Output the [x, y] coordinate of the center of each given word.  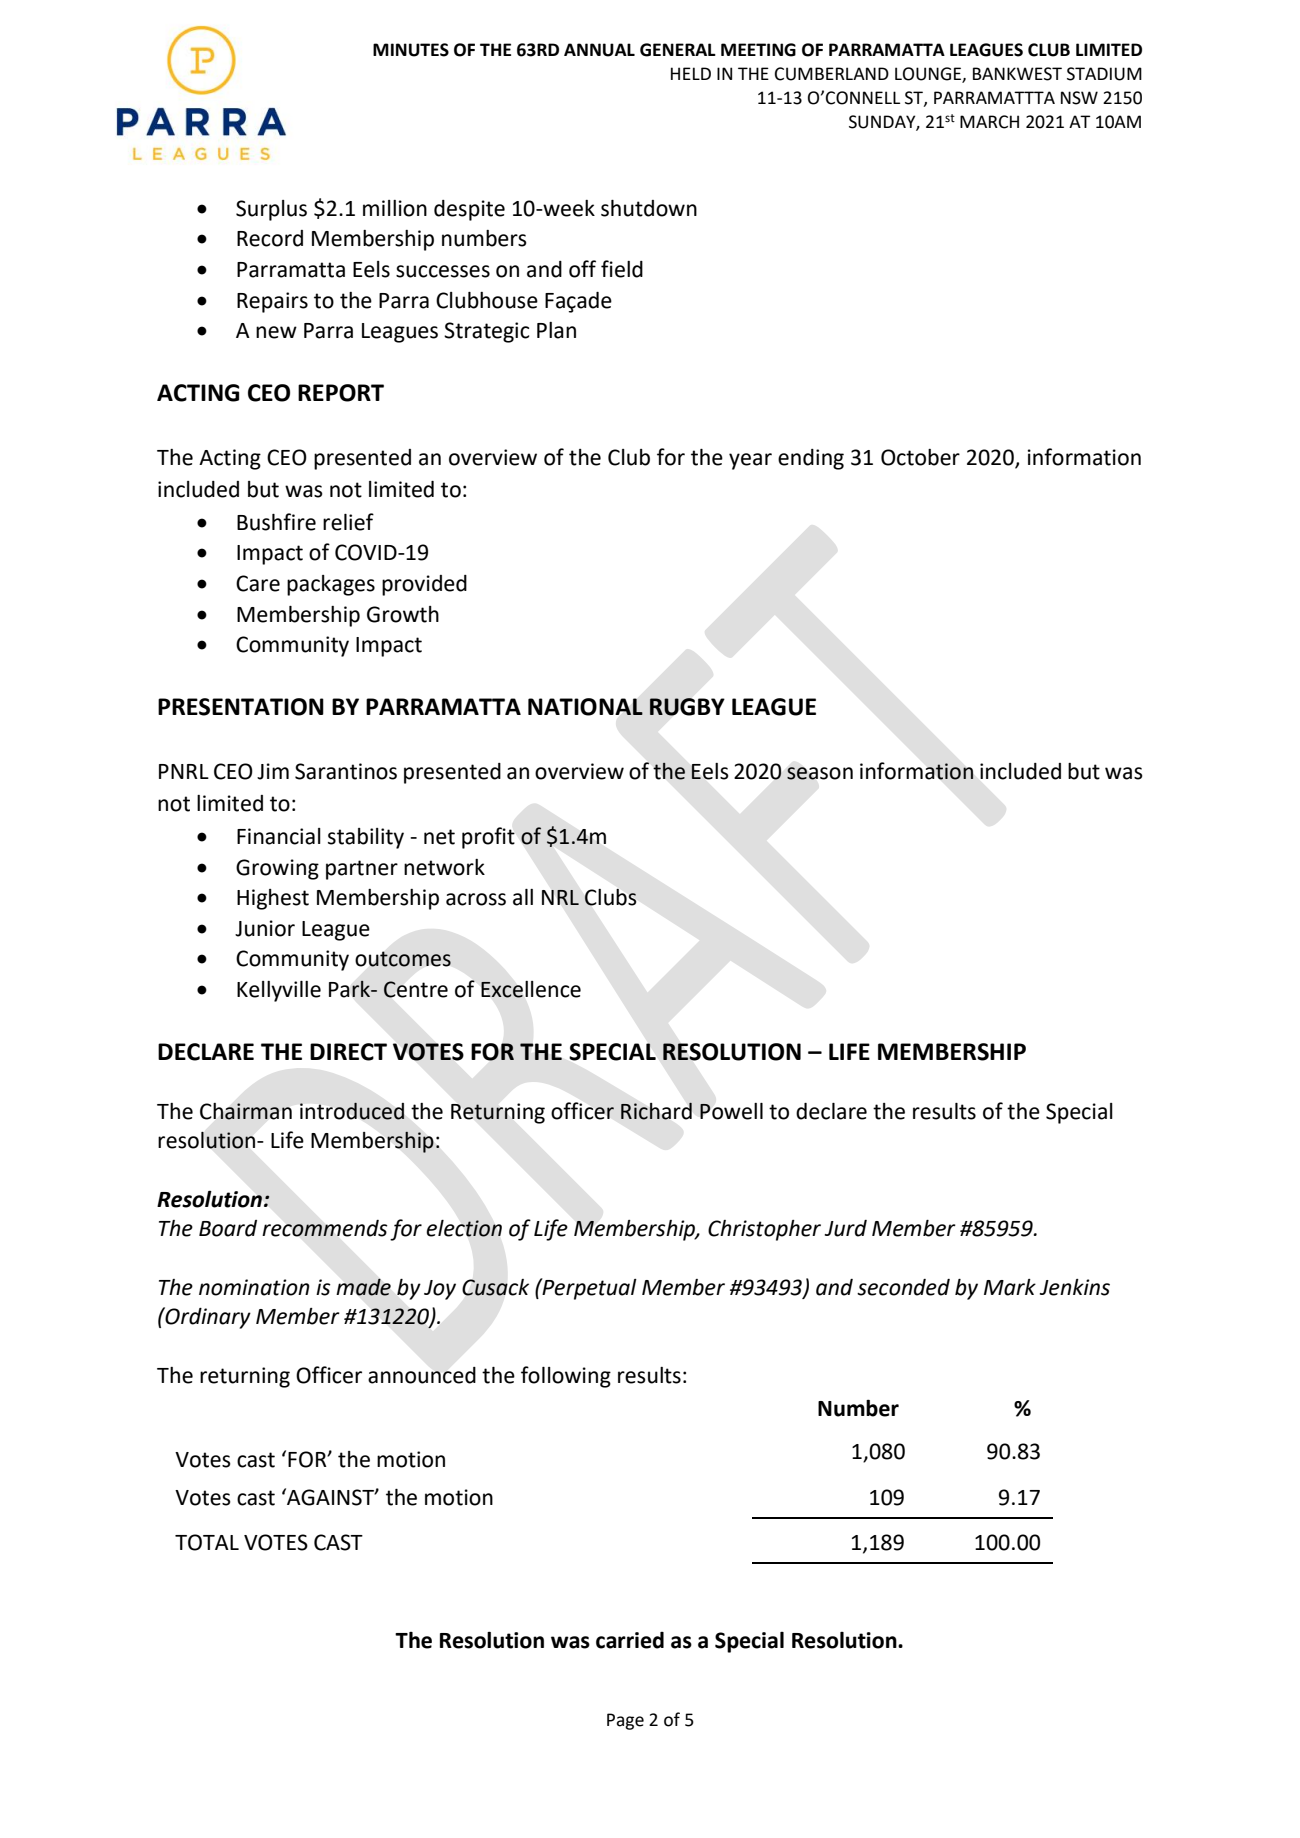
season [820, 773]
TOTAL [207, 1542]
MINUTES [411, 50]
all [523, 897]
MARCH [989, 122]
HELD [691, 73]
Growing [277, 869]
